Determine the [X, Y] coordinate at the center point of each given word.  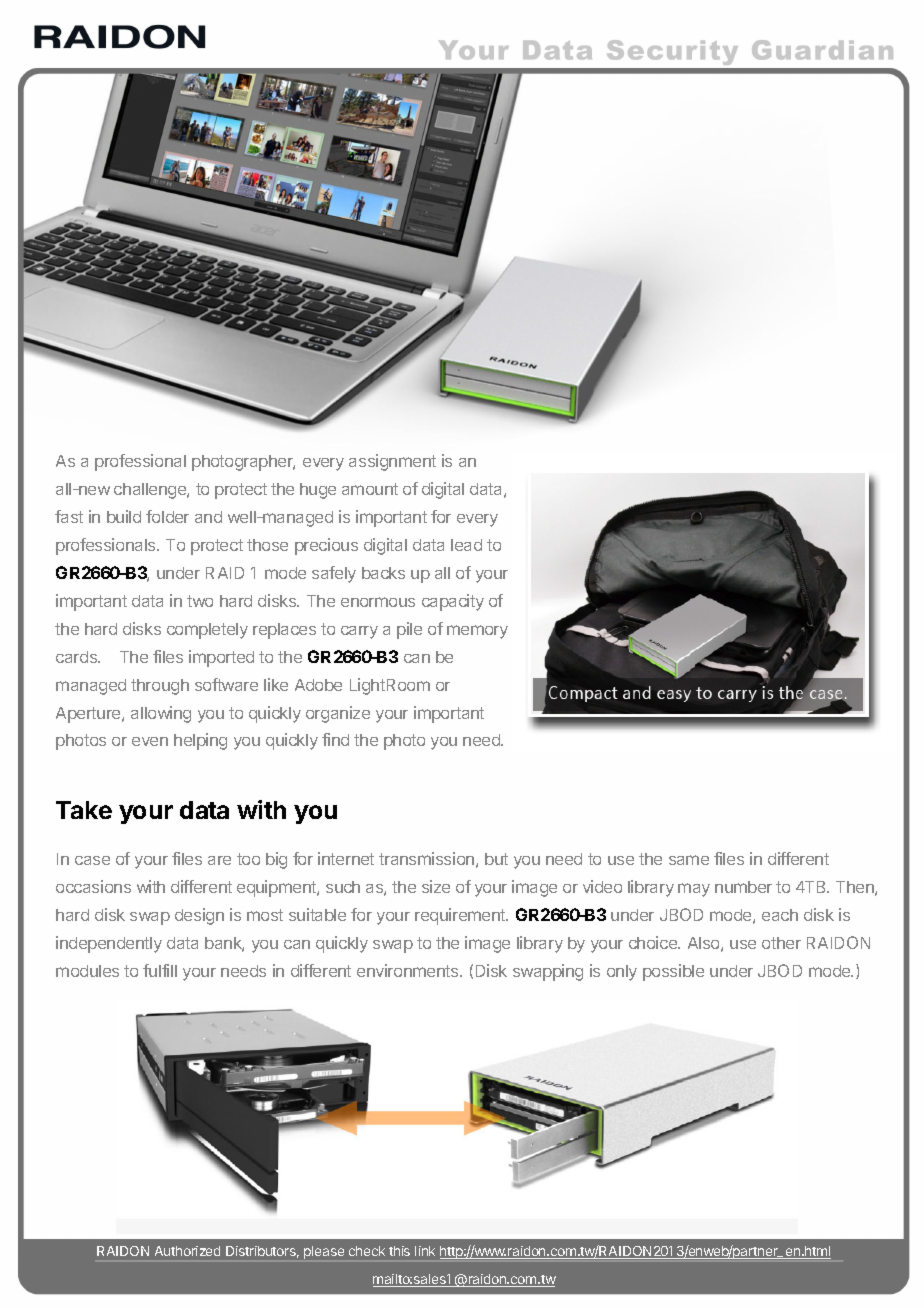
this [399, 1251]
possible [673, 972]
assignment [392, 462]
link [425, 1251]
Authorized [187, 1251]
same [689, 860]
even [150, 741]
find [335, 739]
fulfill [160, 970]
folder [167, 516]
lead [466, 545]
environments [409, 970]
